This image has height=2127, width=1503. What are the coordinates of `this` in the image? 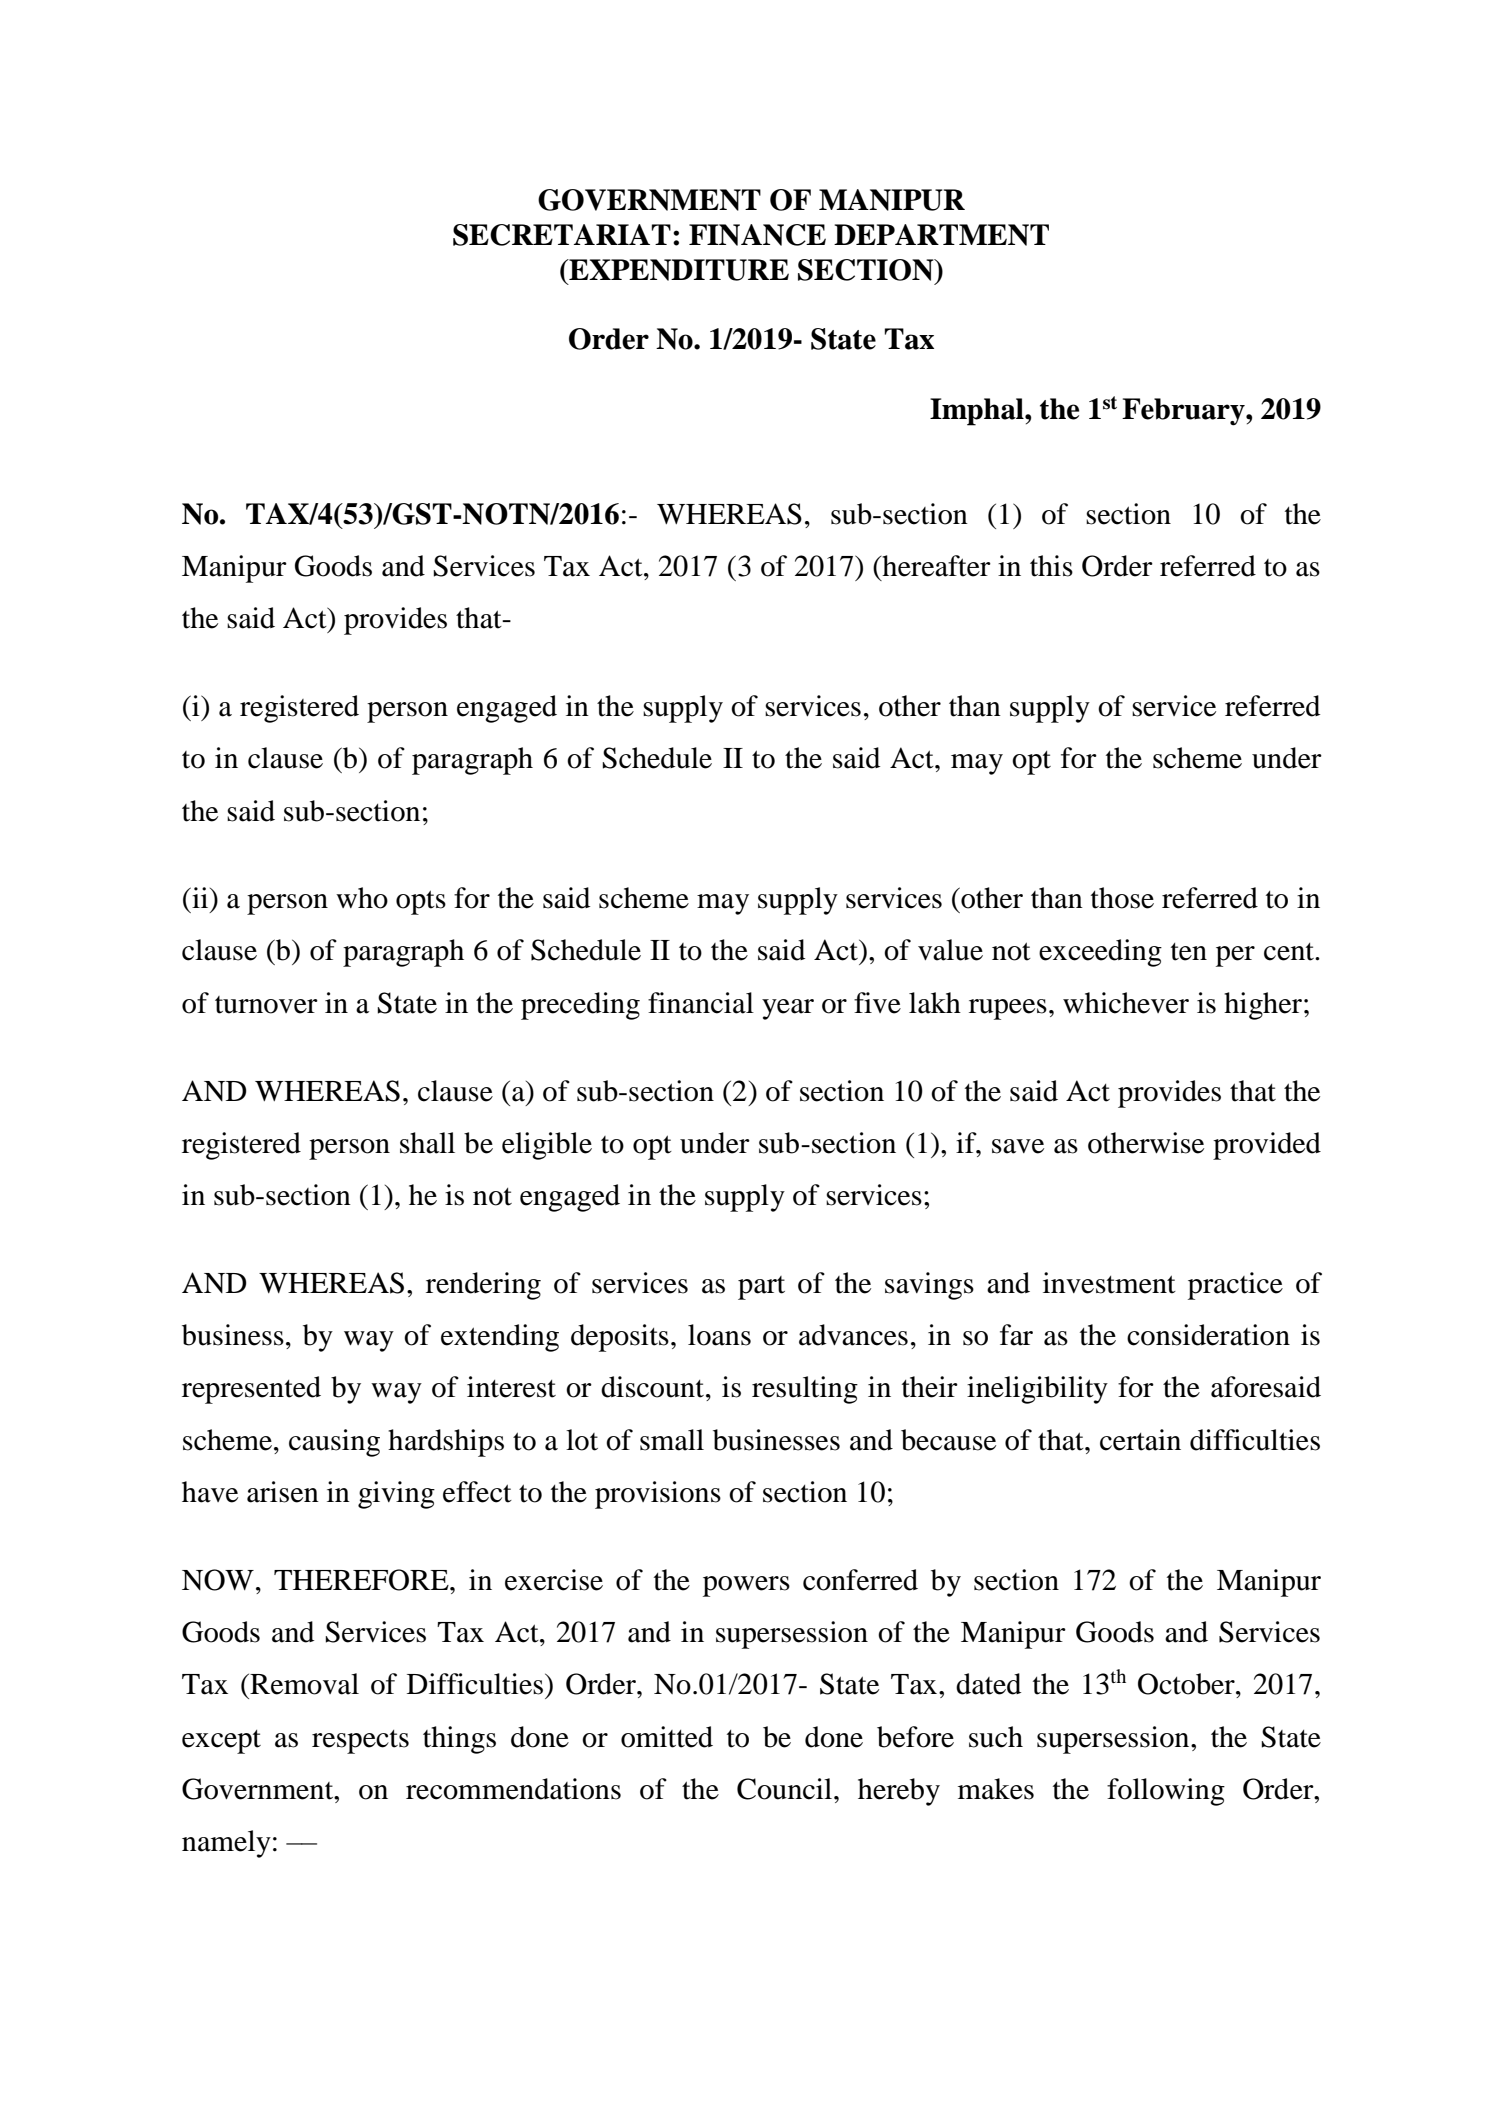 It's located at (1051, 566).
